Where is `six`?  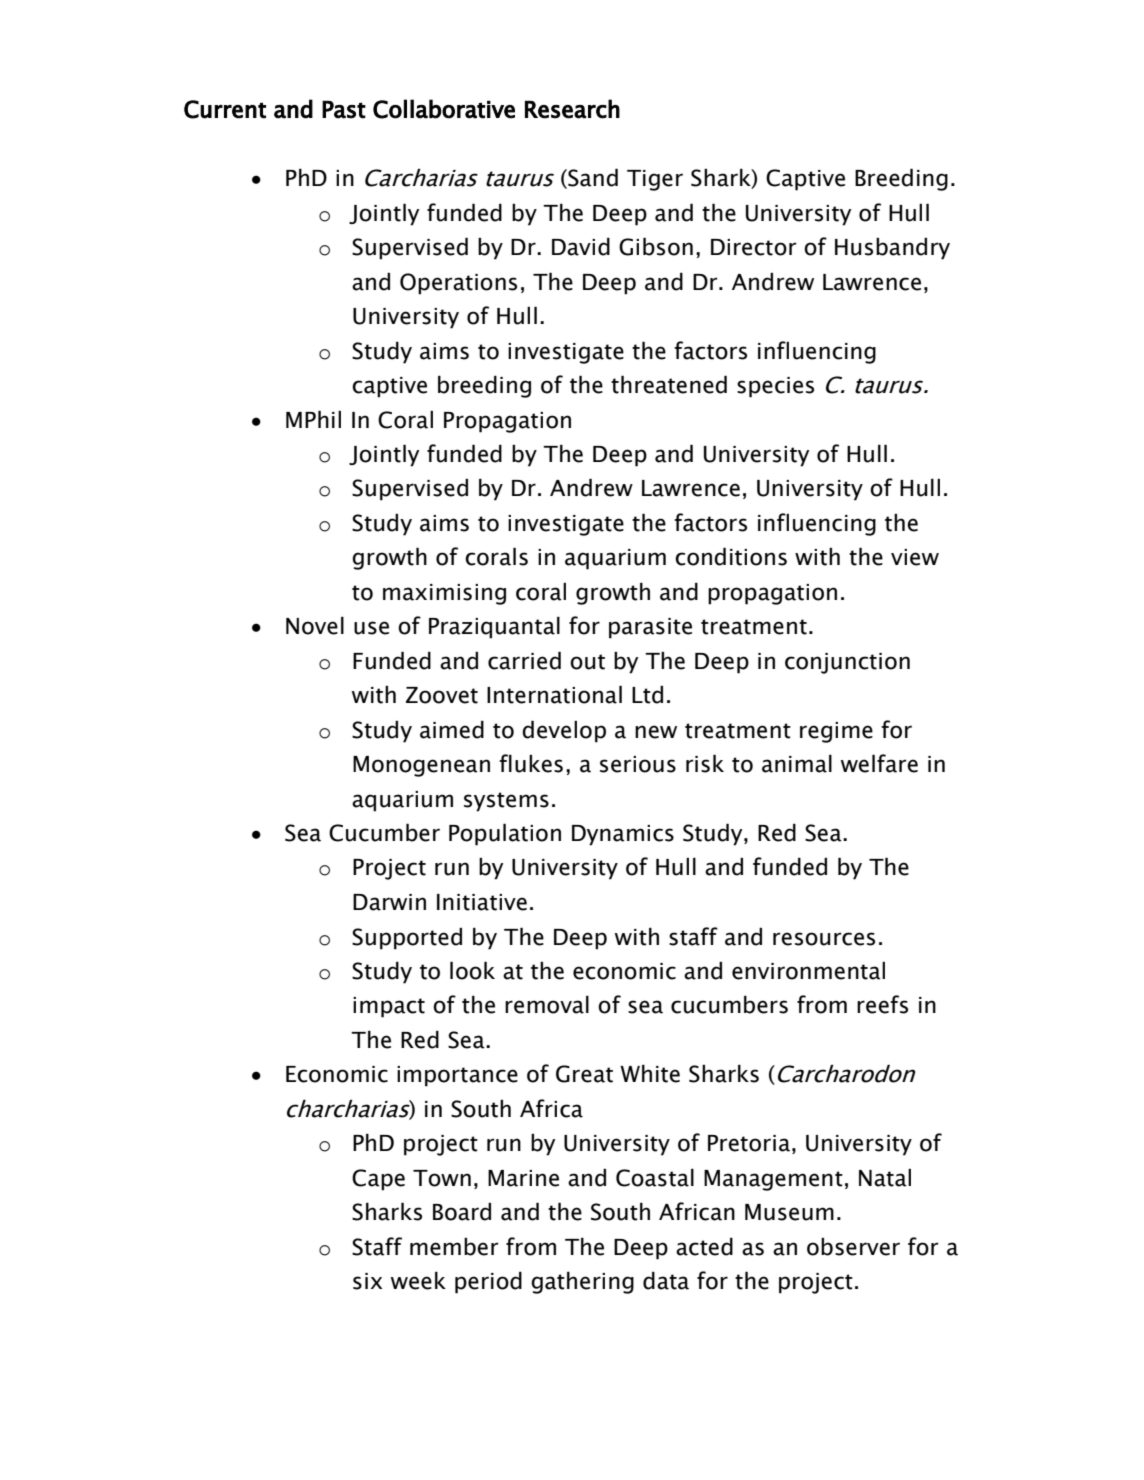
six is located at coordinates (367, 1281).
